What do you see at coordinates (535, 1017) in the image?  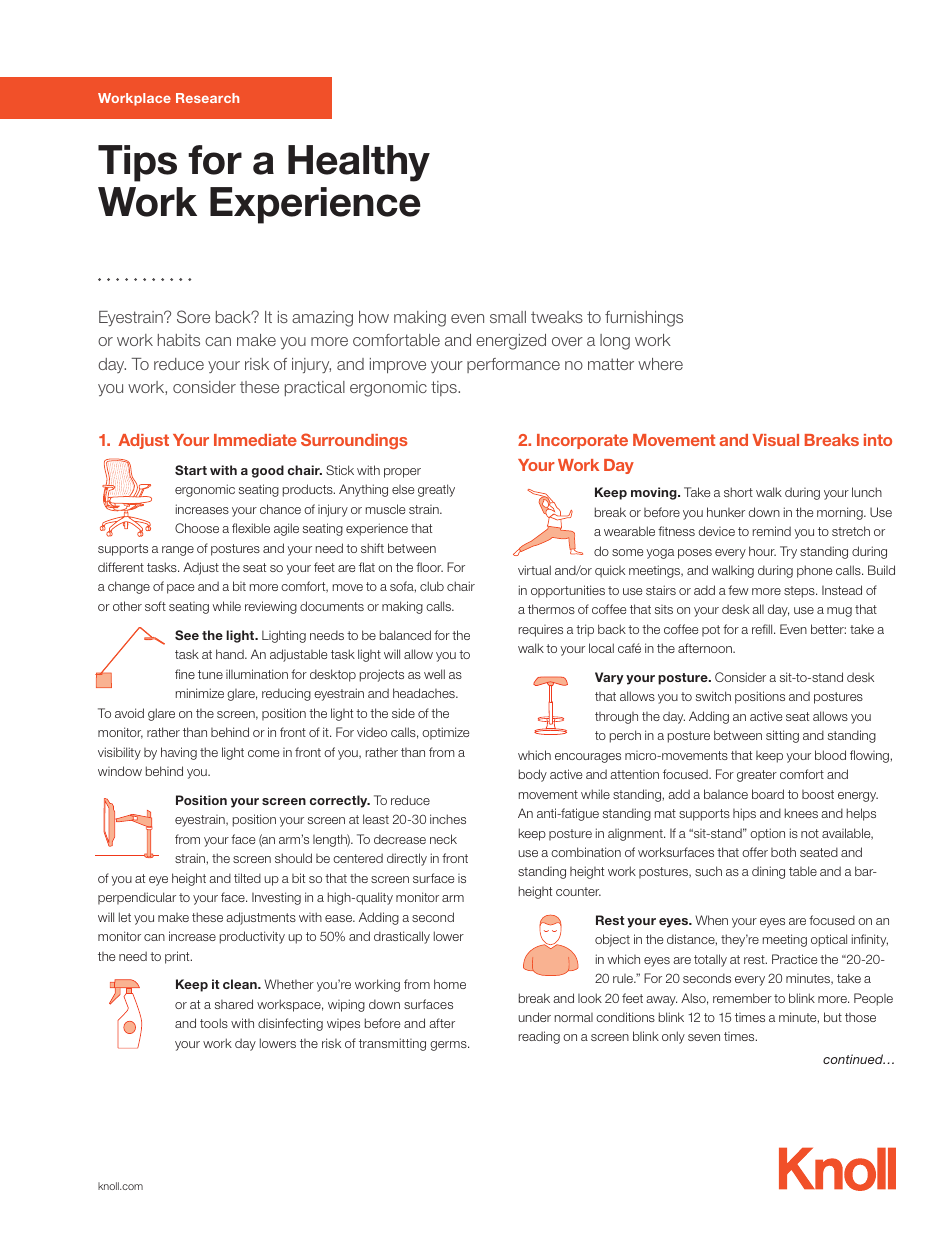 I see `under` at bounding box center [535, 1017].
